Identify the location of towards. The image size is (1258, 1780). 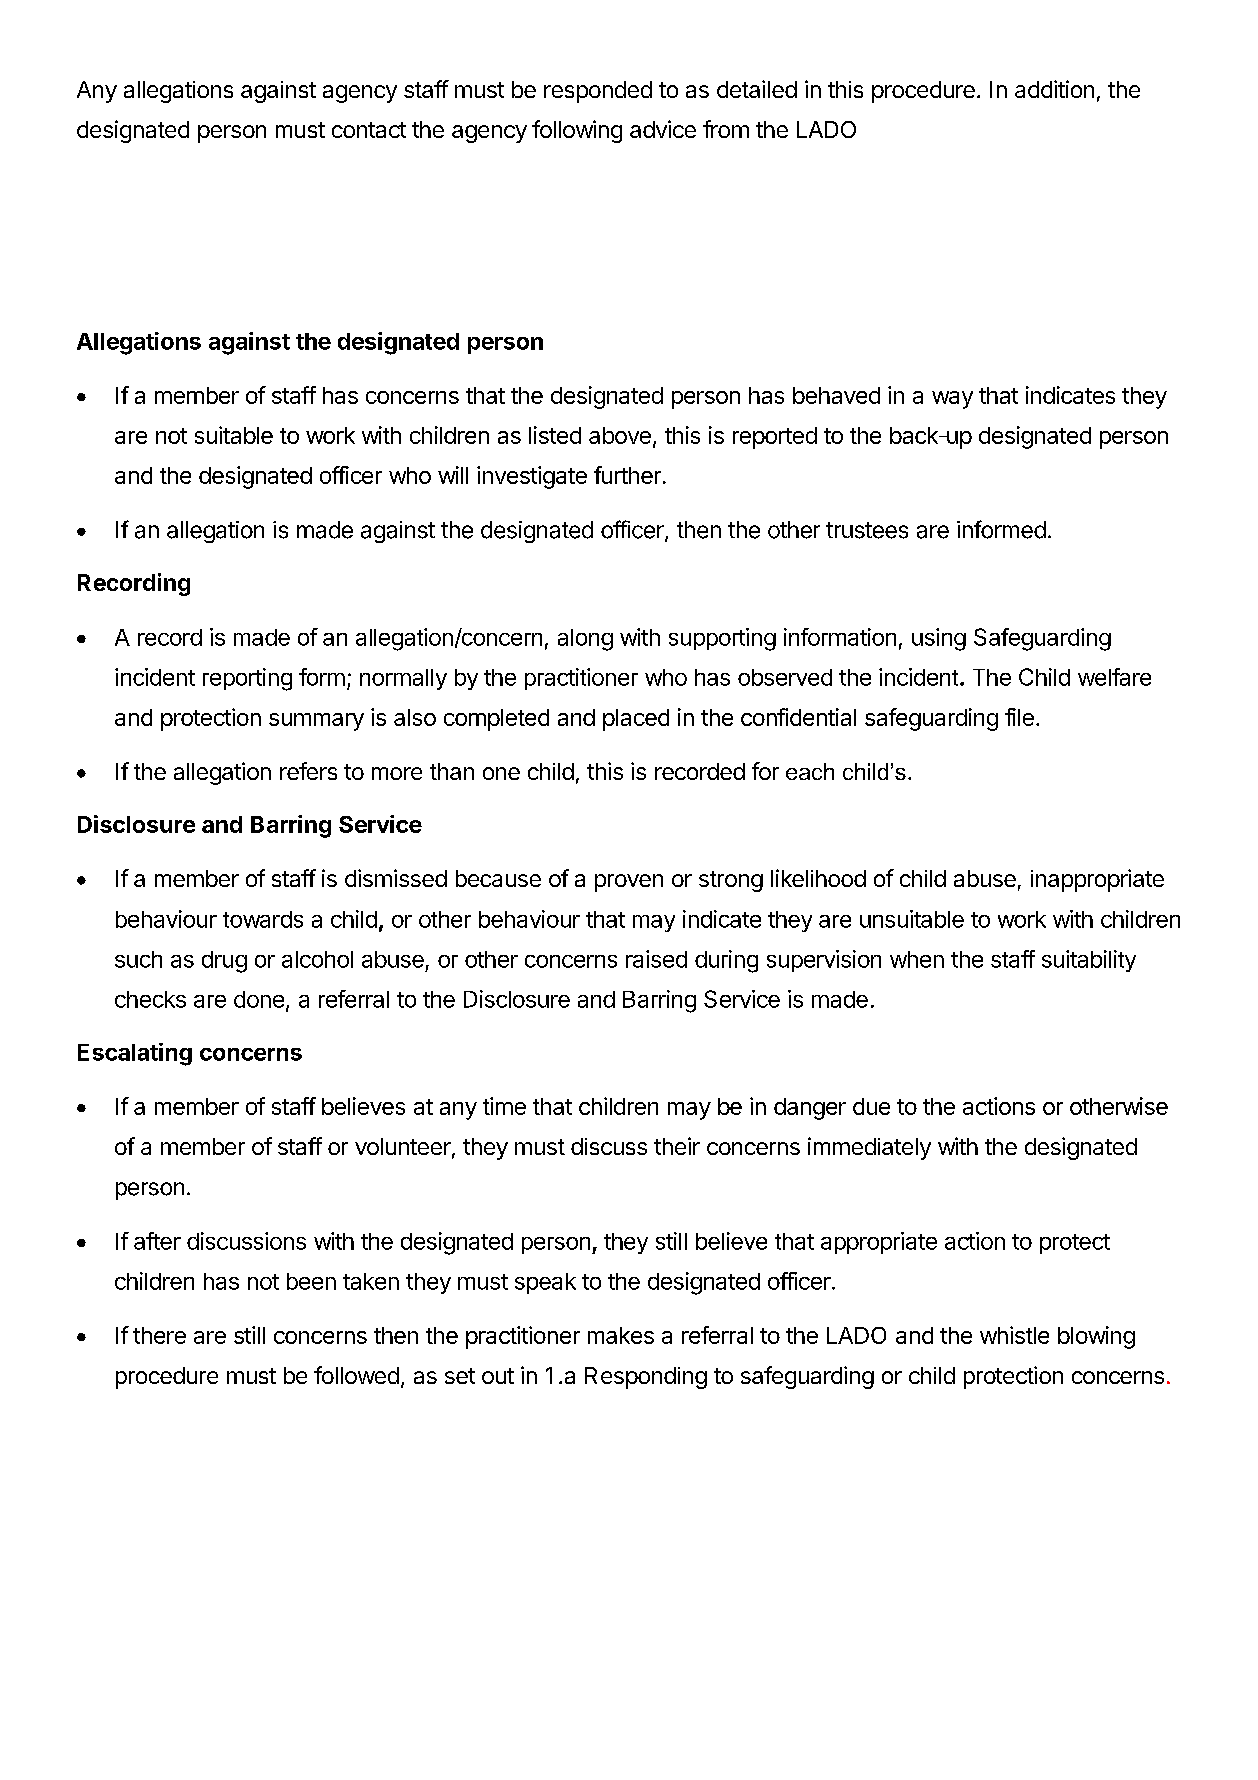
(263, 919).
